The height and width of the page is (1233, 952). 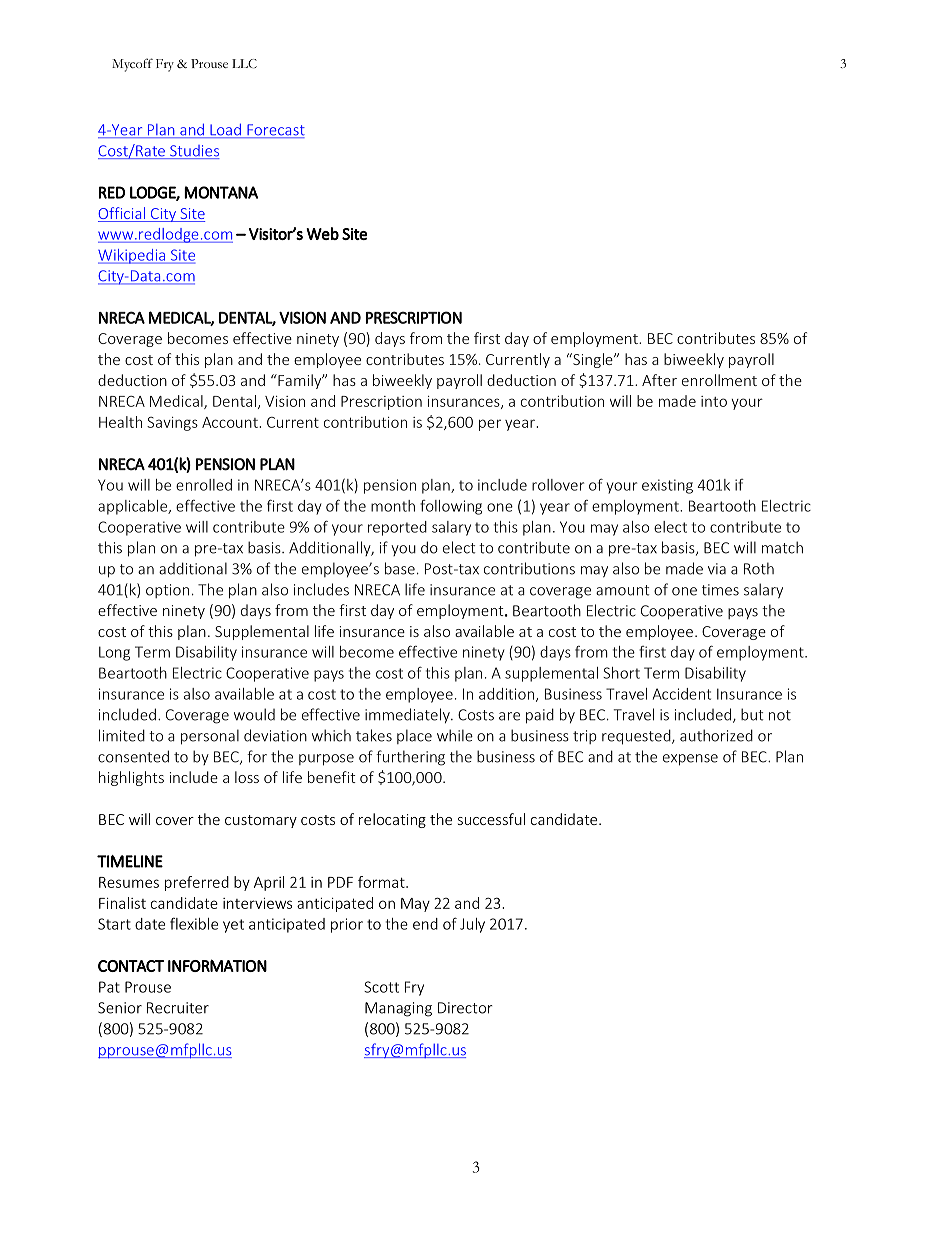 I want to click on immediately, so click(x=408, y=715).
